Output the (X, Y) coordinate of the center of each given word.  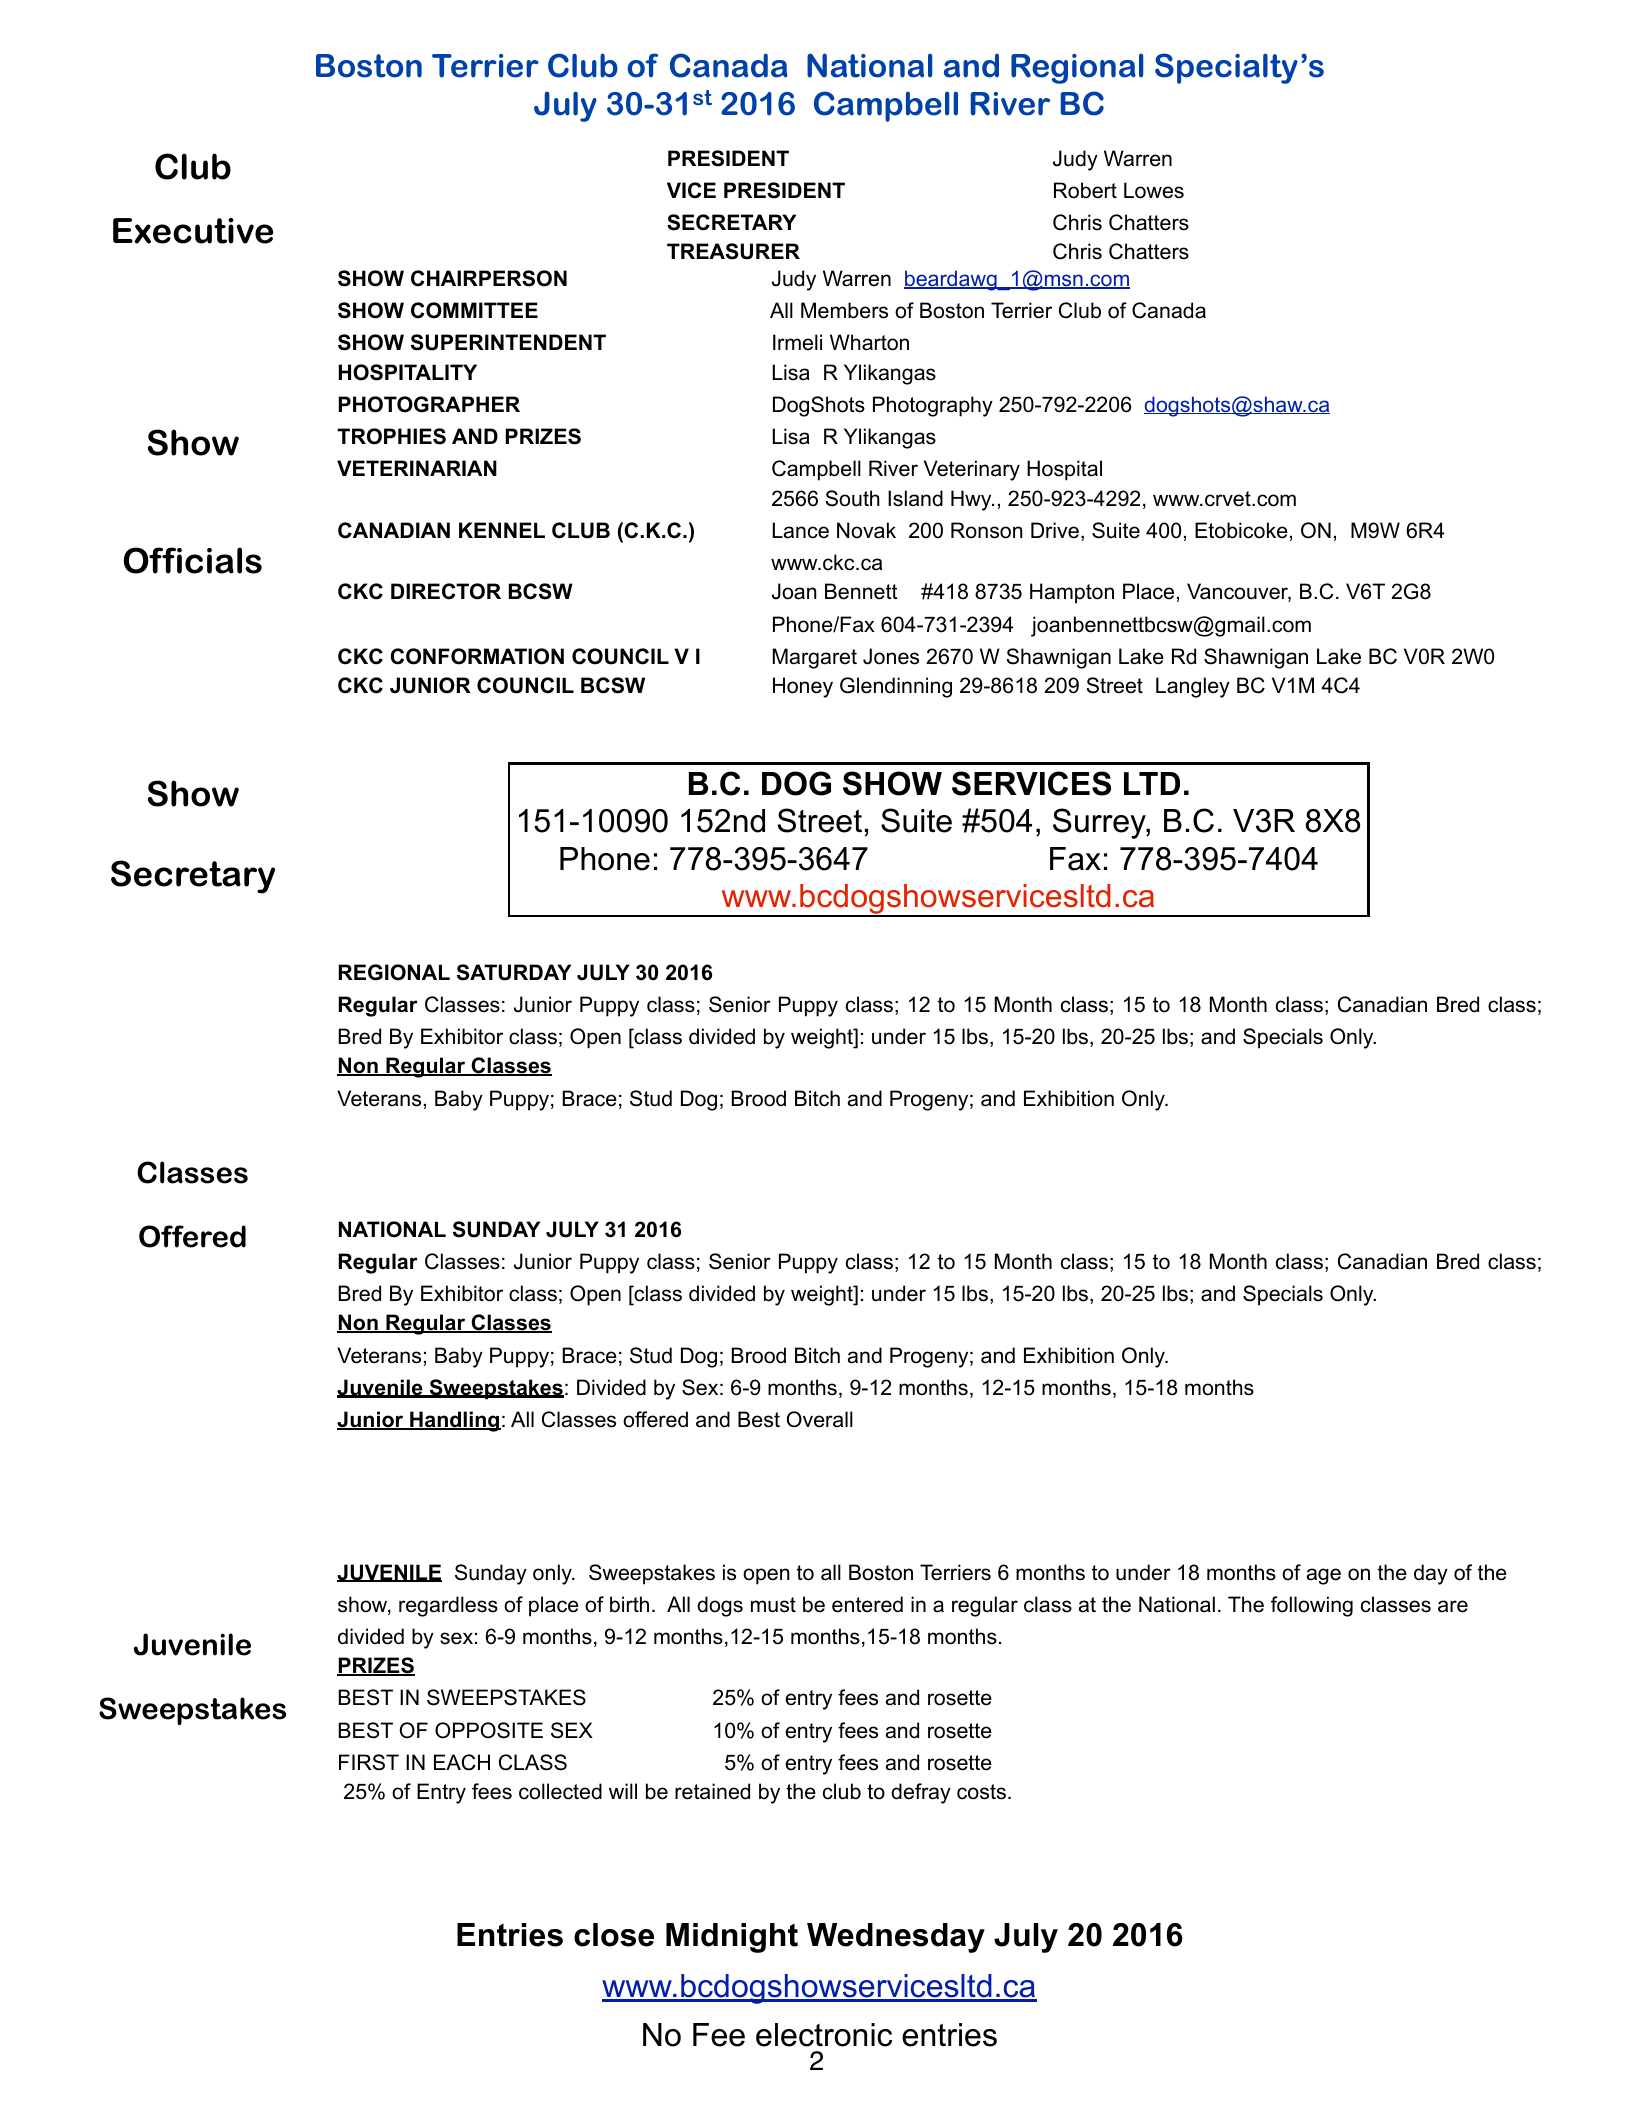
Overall (819, 1419)
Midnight (732, 1938)
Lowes (1154, 190)
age (1324, 1576)
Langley (1193, 687)
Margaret (815, 658)
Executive (193, 231)
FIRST (369, 1762)
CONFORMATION (477, 656)
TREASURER (733, 251)
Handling (454, 1421)
